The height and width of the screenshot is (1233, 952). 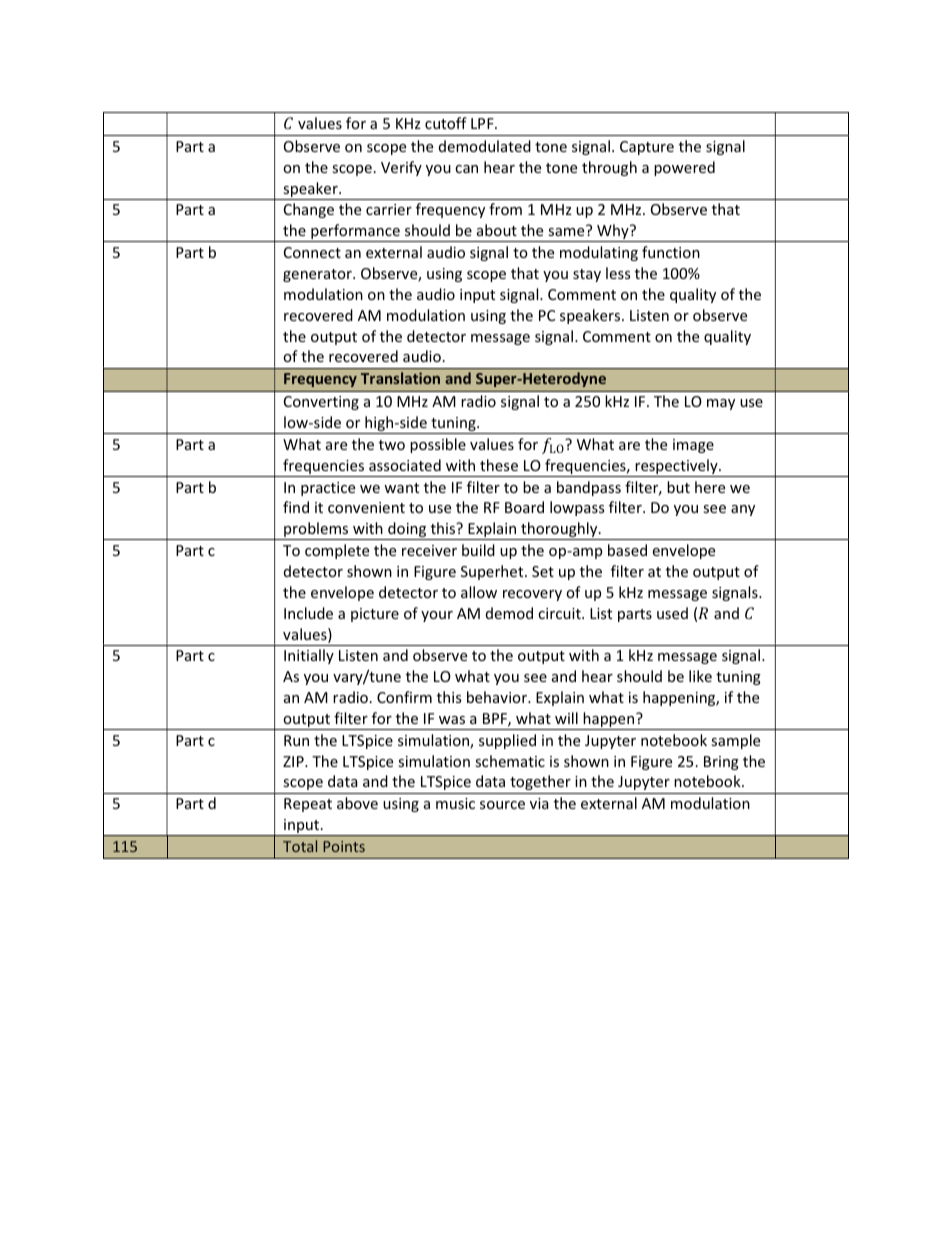 What do you see at coordinates (678, 487) in the screenshot?
I see `but` at bounding box center [678, 487].
